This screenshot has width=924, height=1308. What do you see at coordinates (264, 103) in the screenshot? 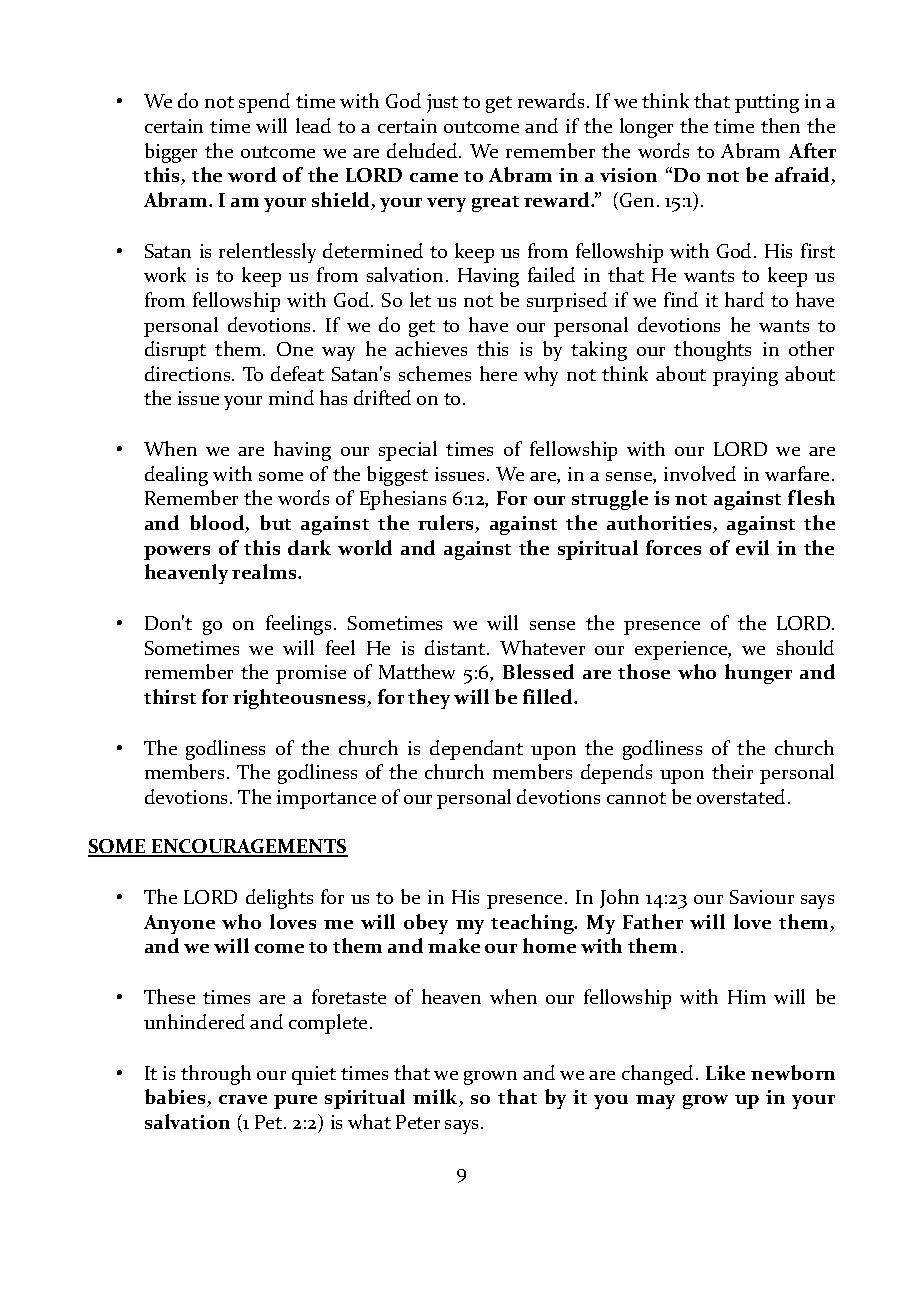
I see `spend` at bounding box center [264, 103].
